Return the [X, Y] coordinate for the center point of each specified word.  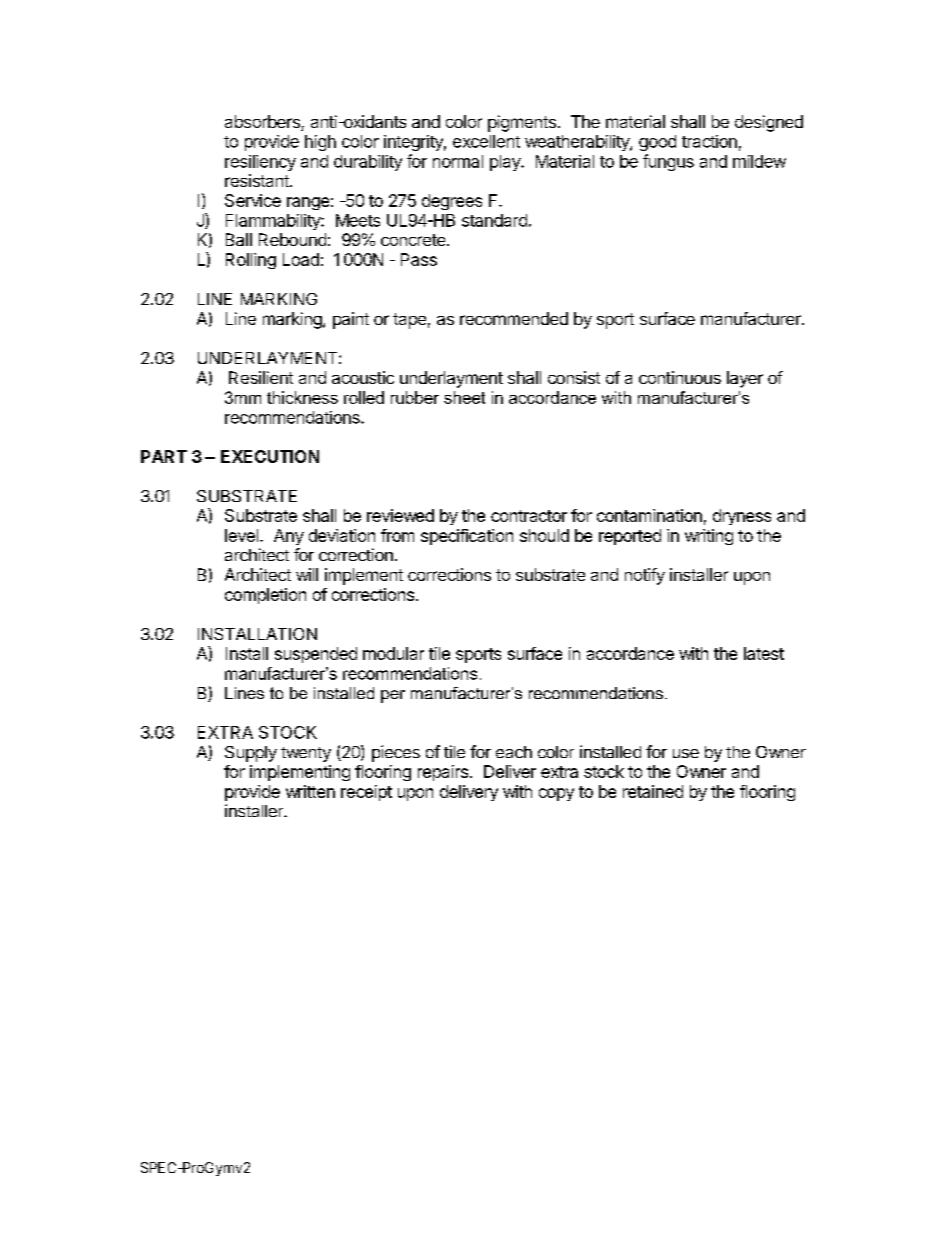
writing [709, 537]
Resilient [261, 377]
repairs [443, 773]
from [397, 535]
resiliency [260, 163]
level [241, 535]
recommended [514, 318]
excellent [486, 141]
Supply [251, 754]
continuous [680, 377]
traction [709, 141]
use [686, 753]
